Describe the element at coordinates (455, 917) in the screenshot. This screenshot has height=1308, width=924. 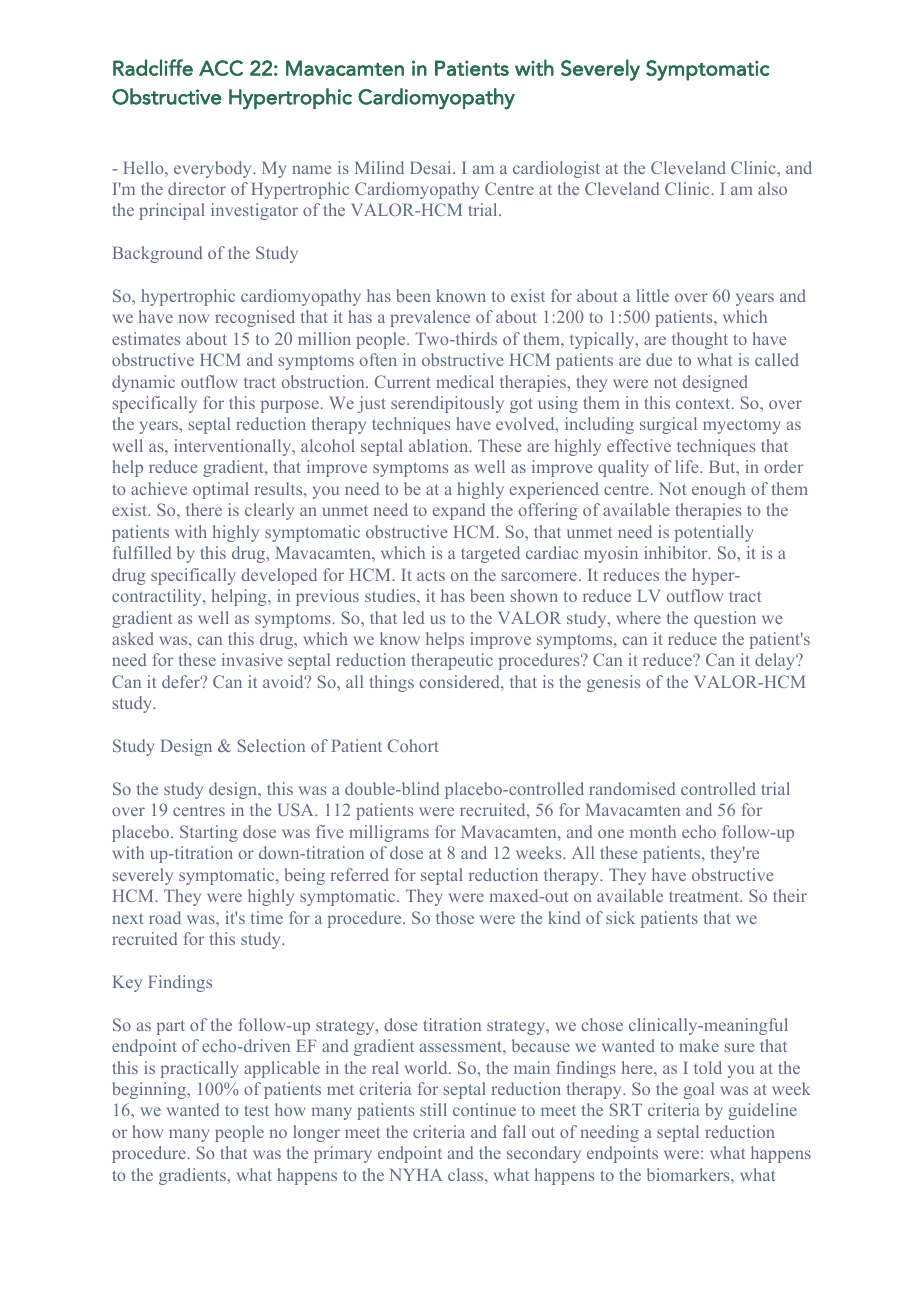
I see `those` at that location.
